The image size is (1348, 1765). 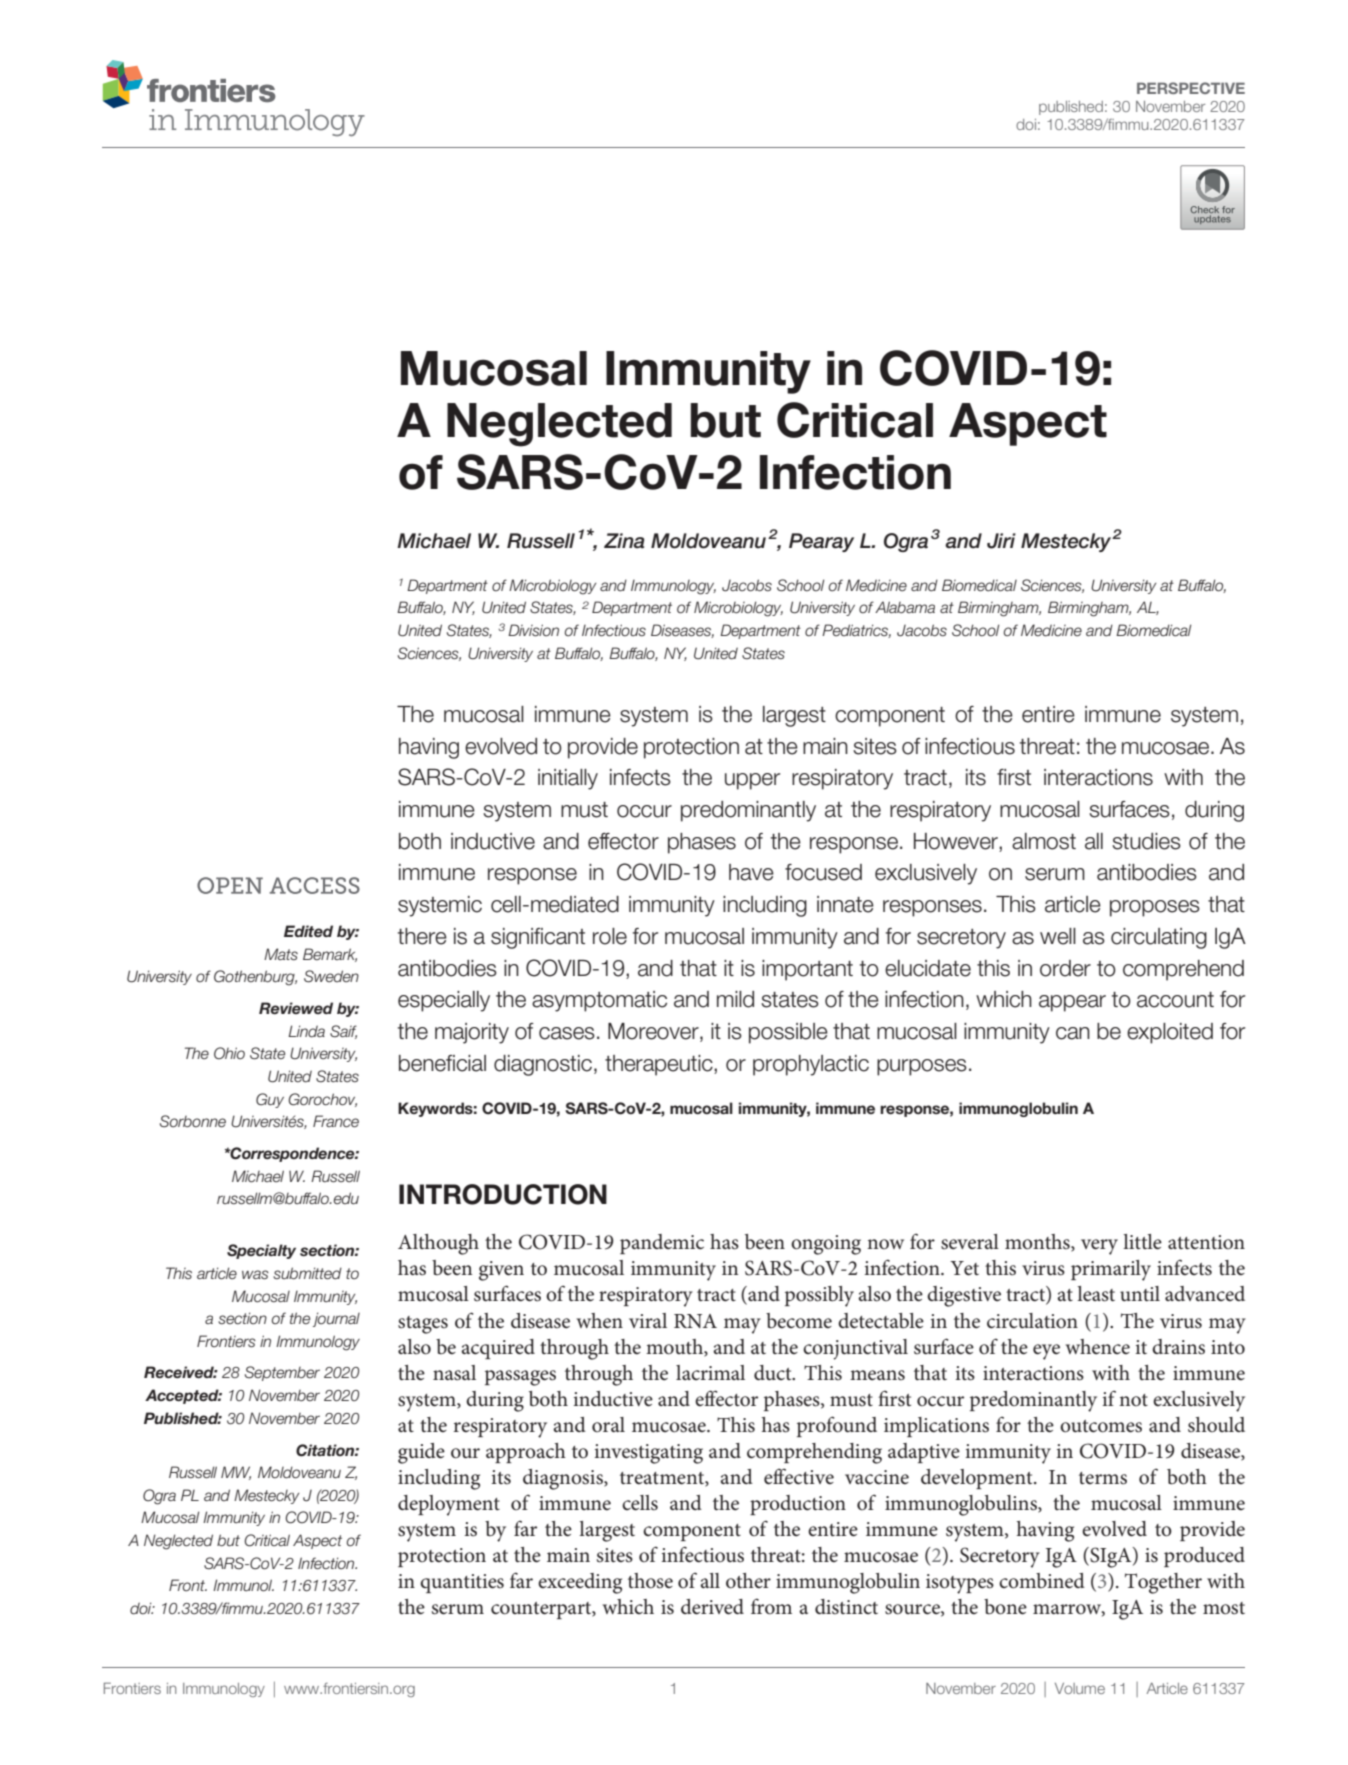 What do you see at coordinates (1155, 908) in the document?
I see `proposes` at bounding box center [1155, 908].
